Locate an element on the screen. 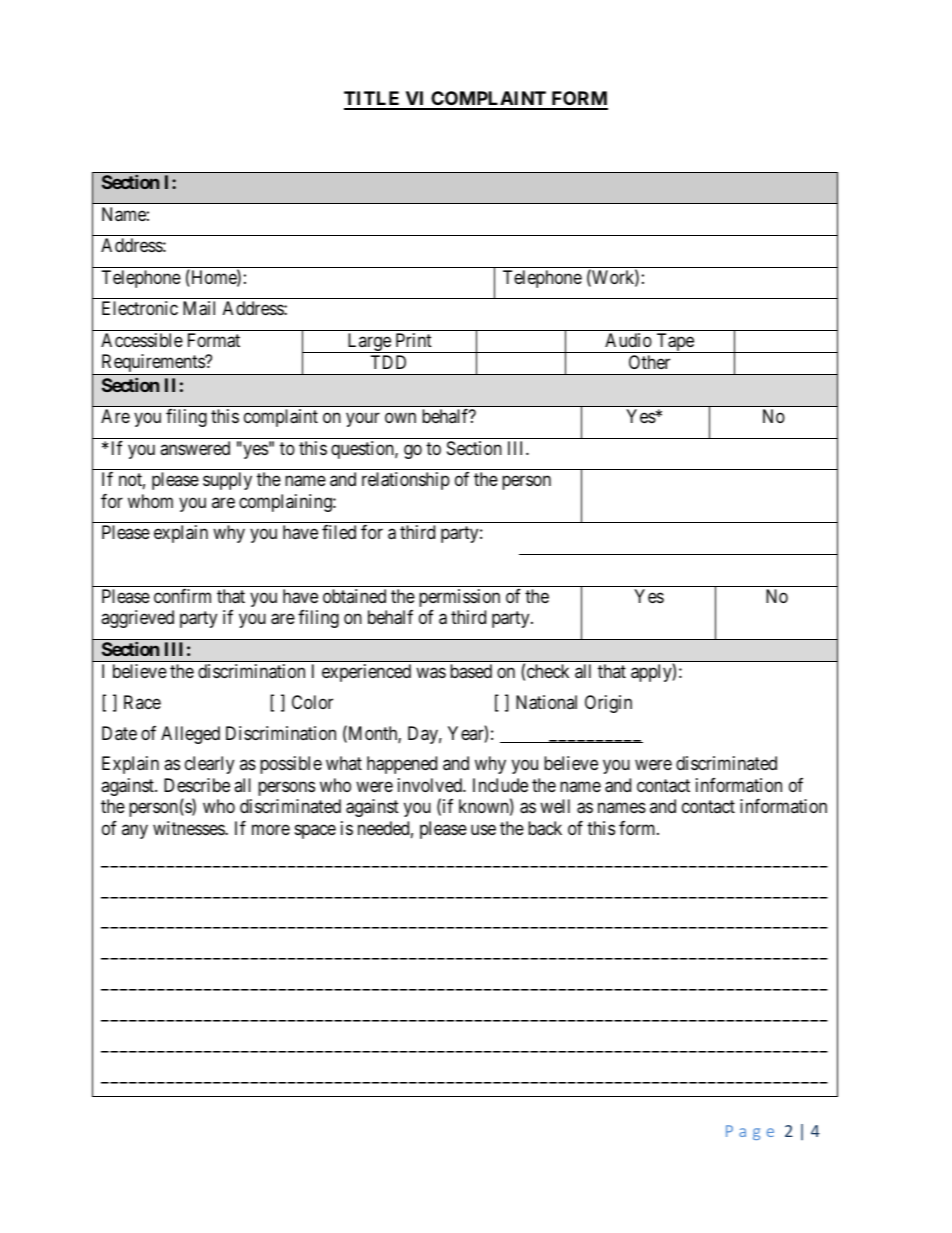 This screenshot has width=952, height=1233. Audio is located at coordinates (628, 340).
